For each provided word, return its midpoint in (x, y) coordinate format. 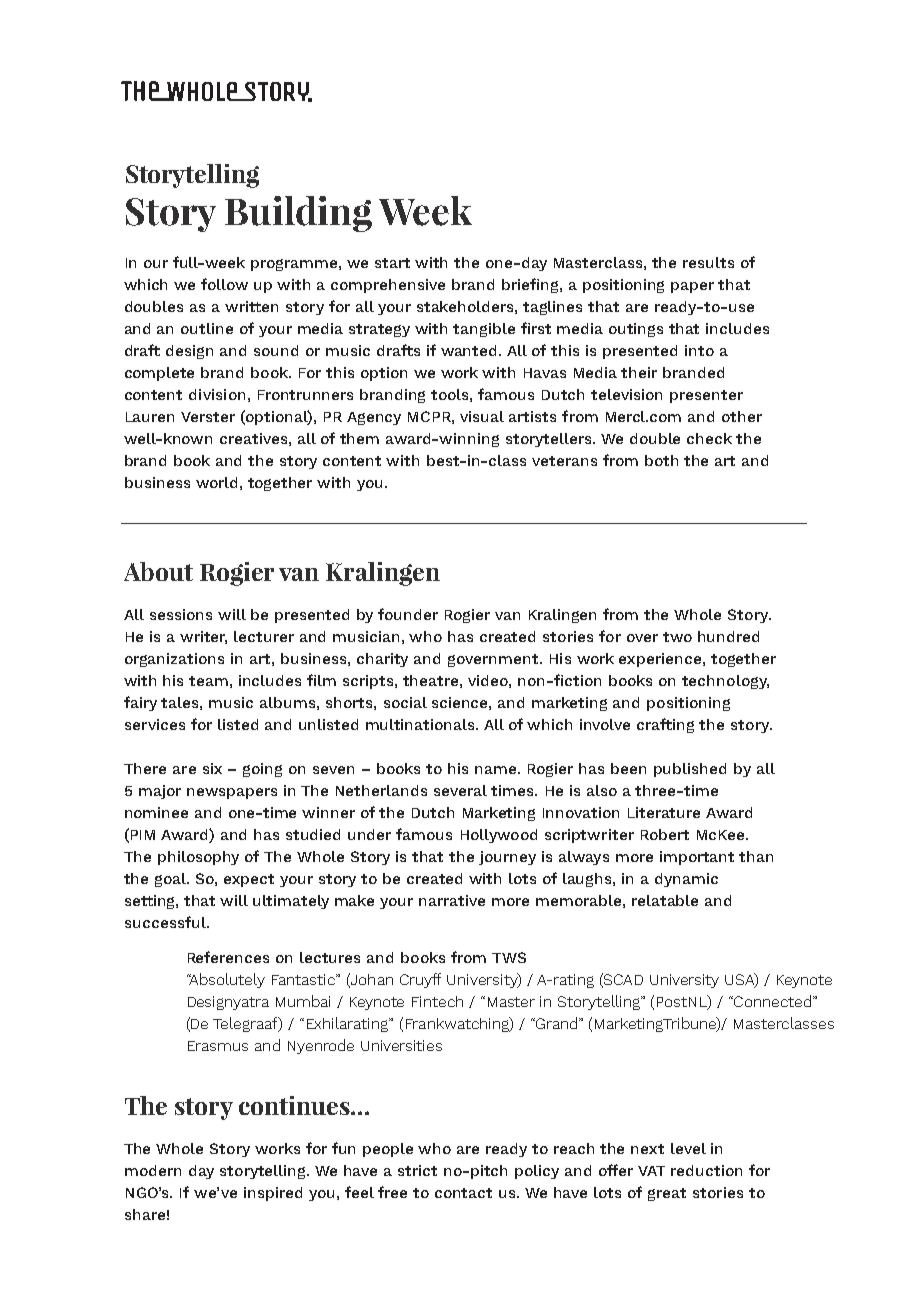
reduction (706, 1170)
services (155, 724)
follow (224, 284)
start (392, 263)
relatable (665, 900)
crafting (665, 725)
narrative (452, 900)
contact (463, 1193)
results (708, 262)
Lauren (150, 417)
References (228, 957)
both (661, 460)
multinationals (421, 724)
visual (482, 416)
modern (153, 1170)
